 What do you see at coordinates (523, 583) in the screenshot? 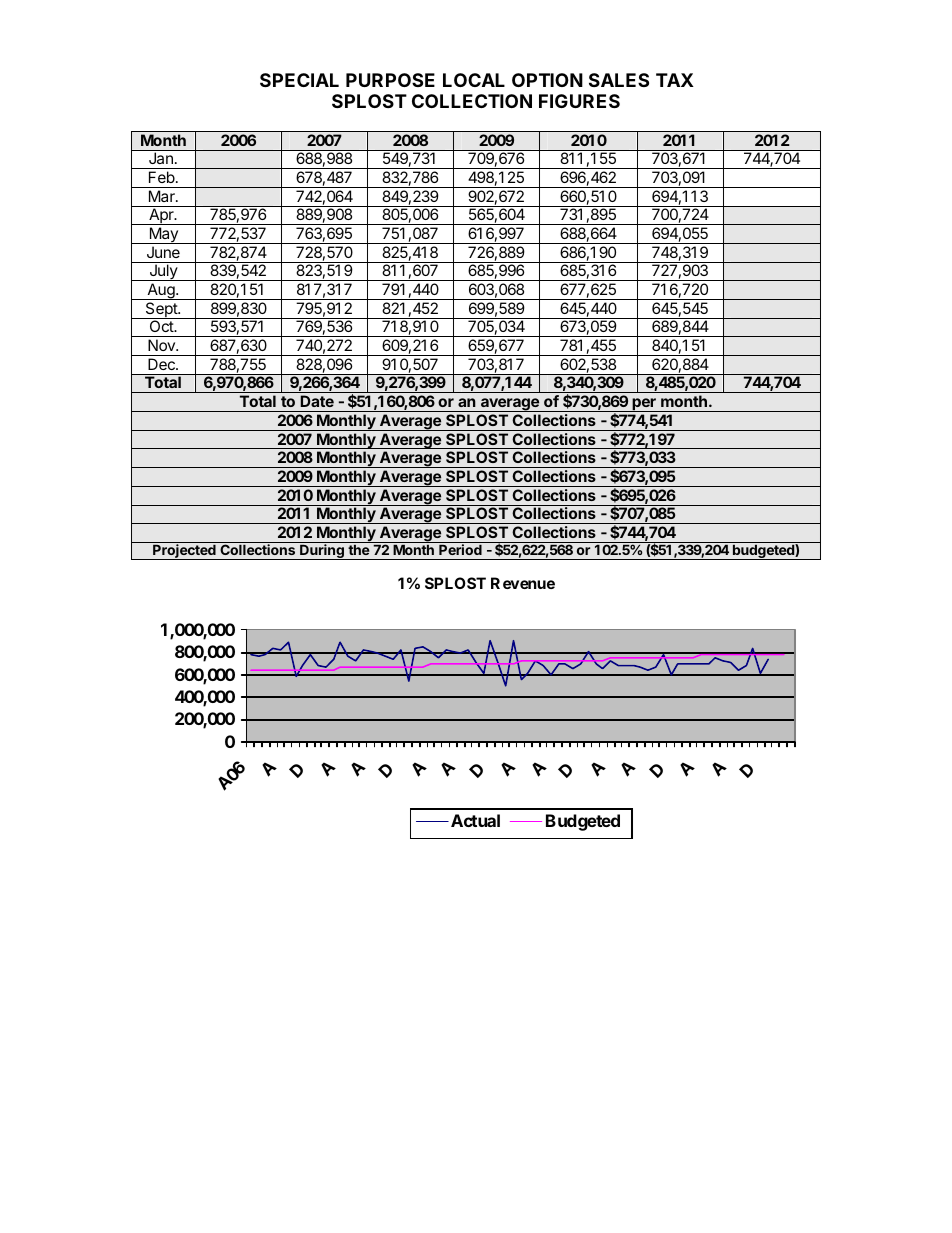
I see `Revenue` at bounding box center [523, 583].
